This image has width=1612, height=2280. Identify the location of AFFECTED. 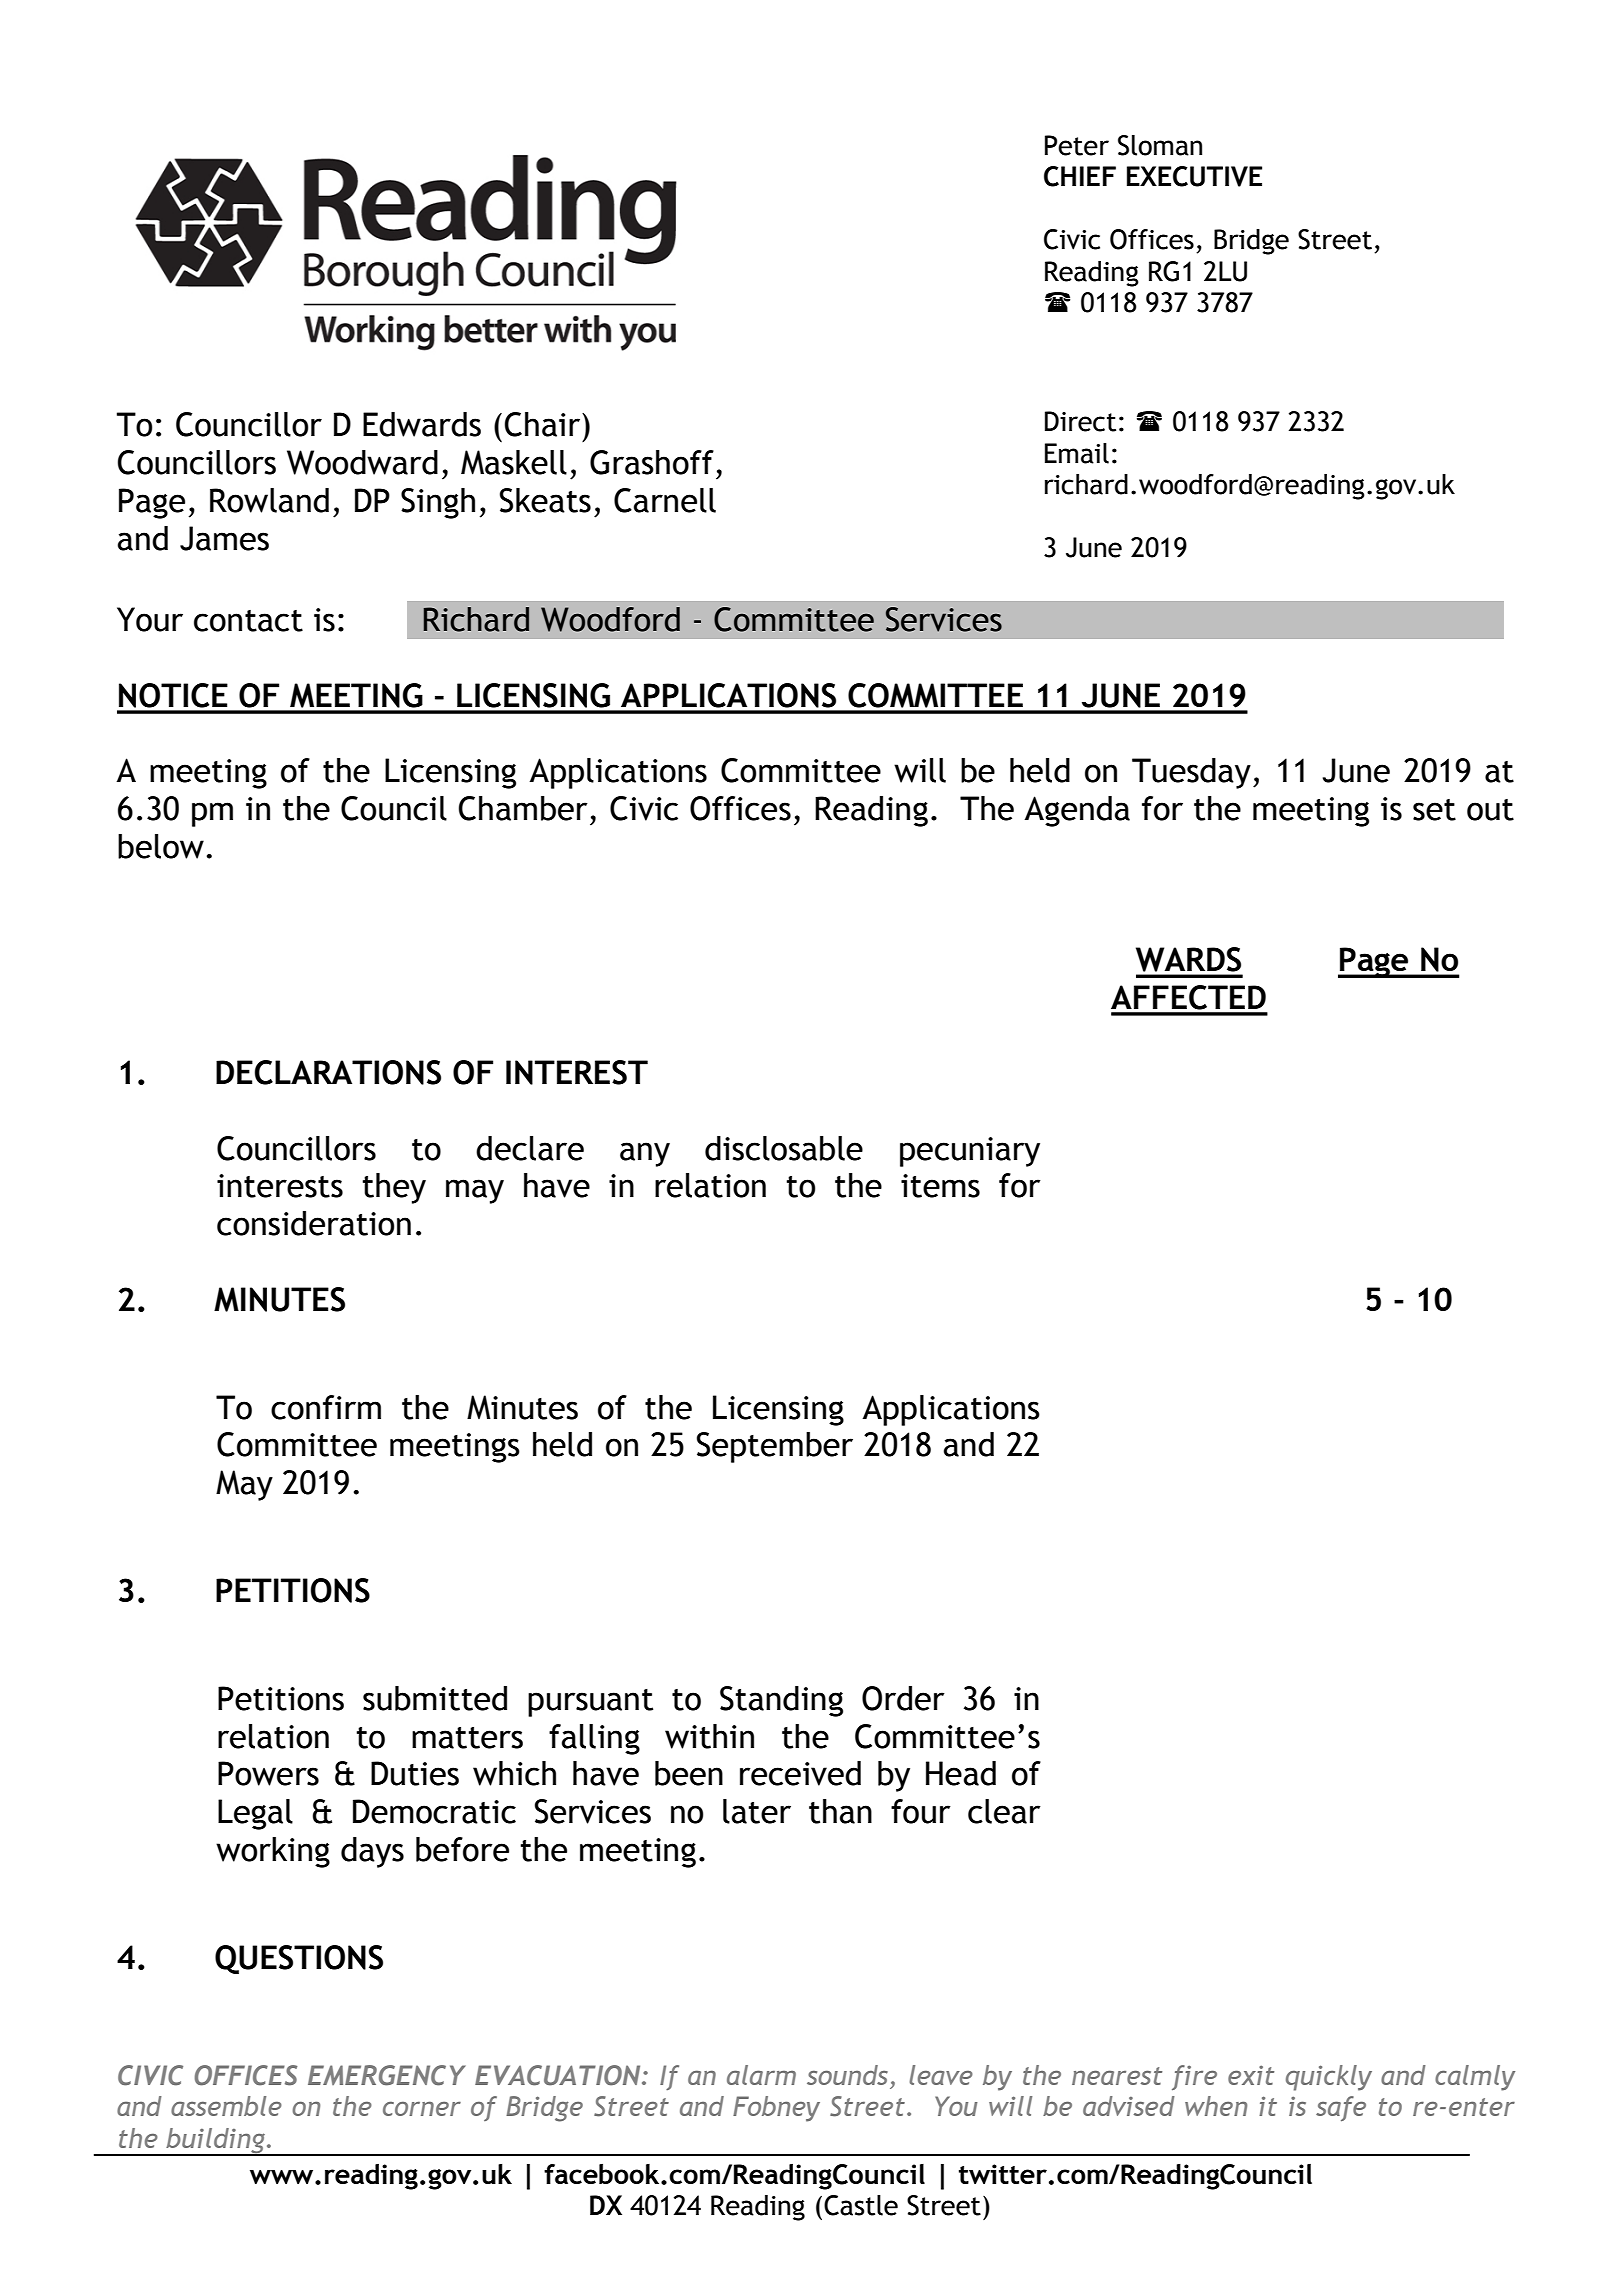
(1188, 997).
